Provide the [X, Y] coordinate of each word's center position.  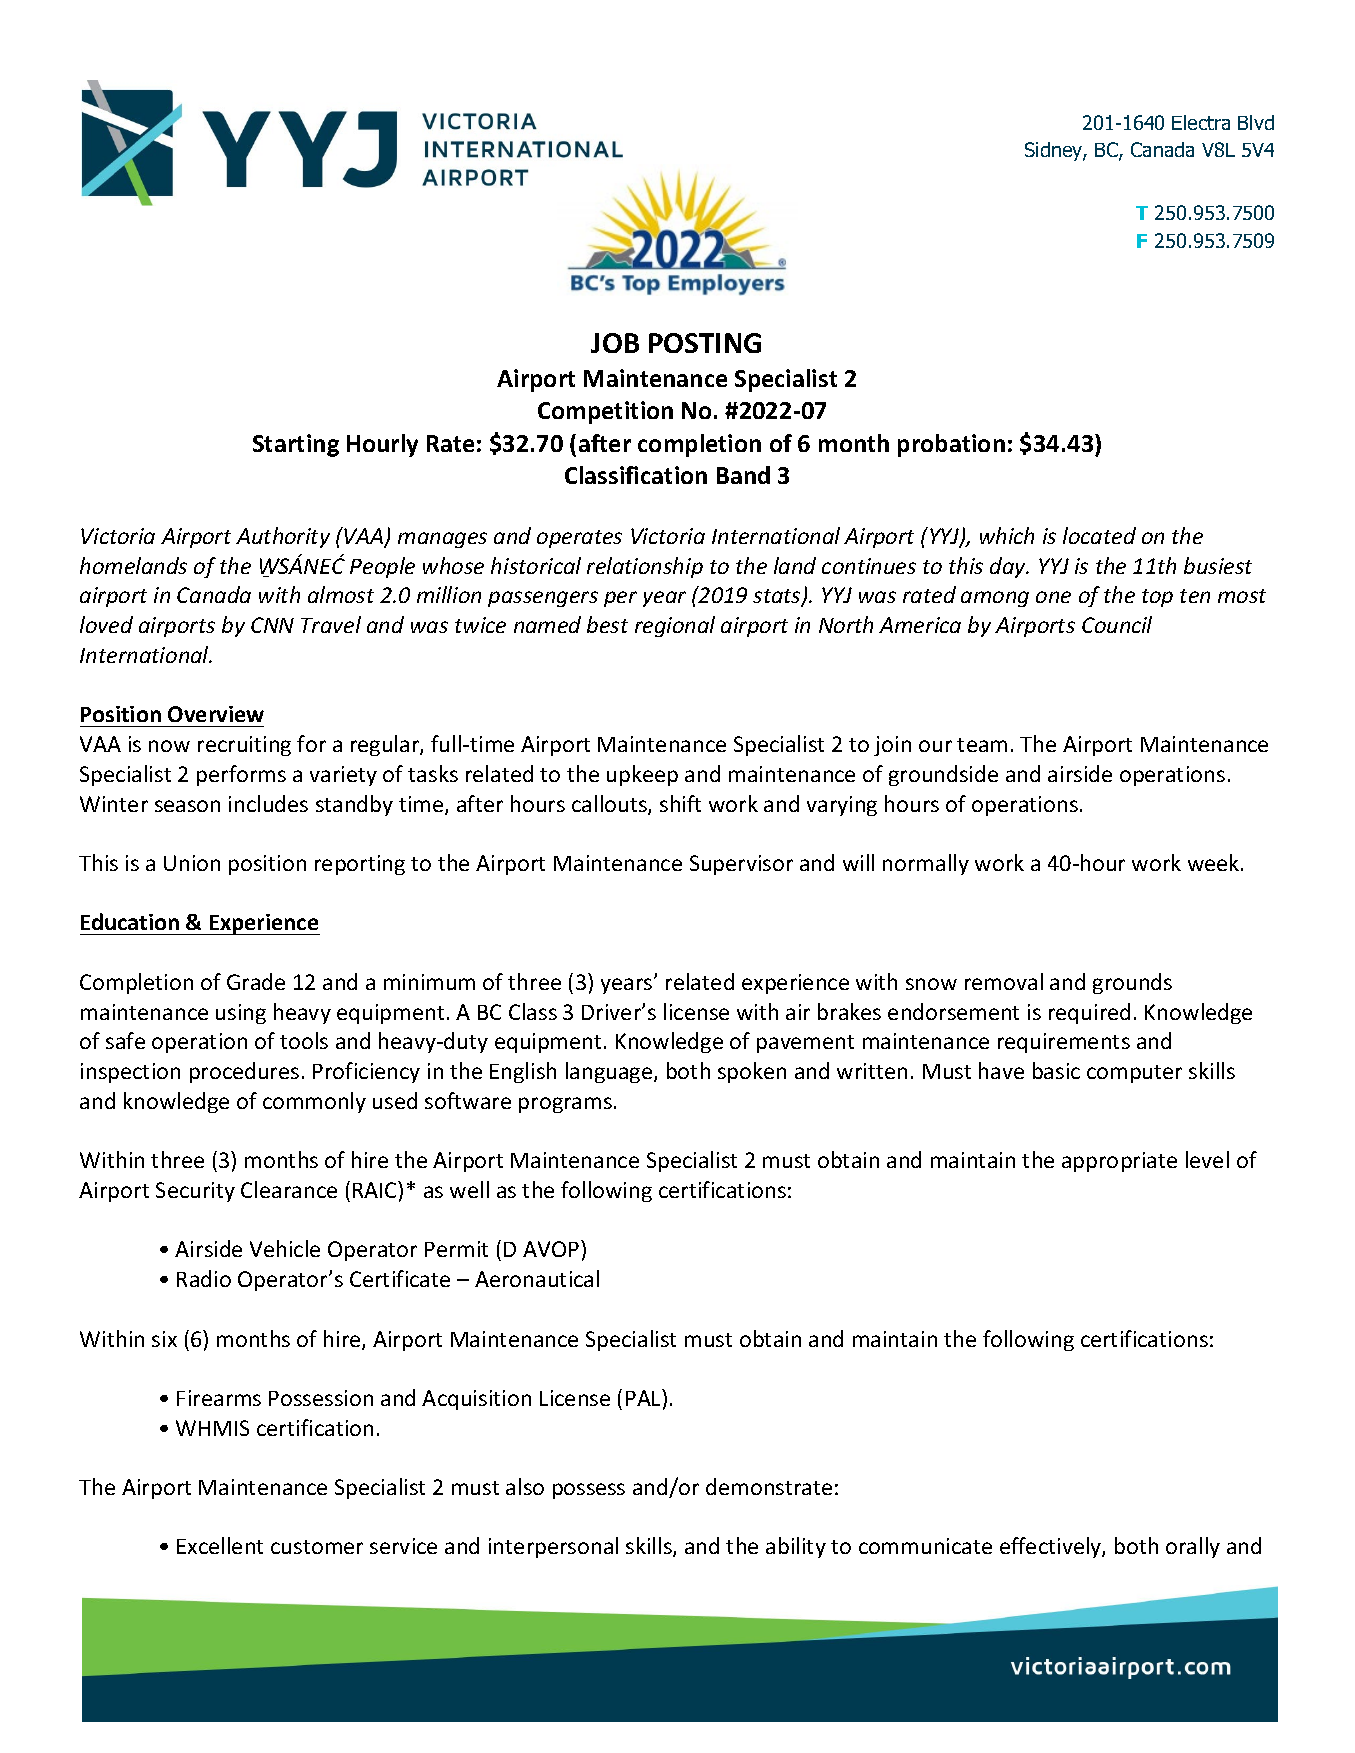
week [1215, 862]
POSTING [705, 343]
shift [680, 803]
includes [268, 803]
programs [565, 1105]
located [1099, 535]
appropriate [1119, 1162]
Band [743, 475]
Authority [283, 537]
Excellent [220, 1545]
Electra [1201, 122]
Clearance [289, 1189]
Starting [296, 445]
